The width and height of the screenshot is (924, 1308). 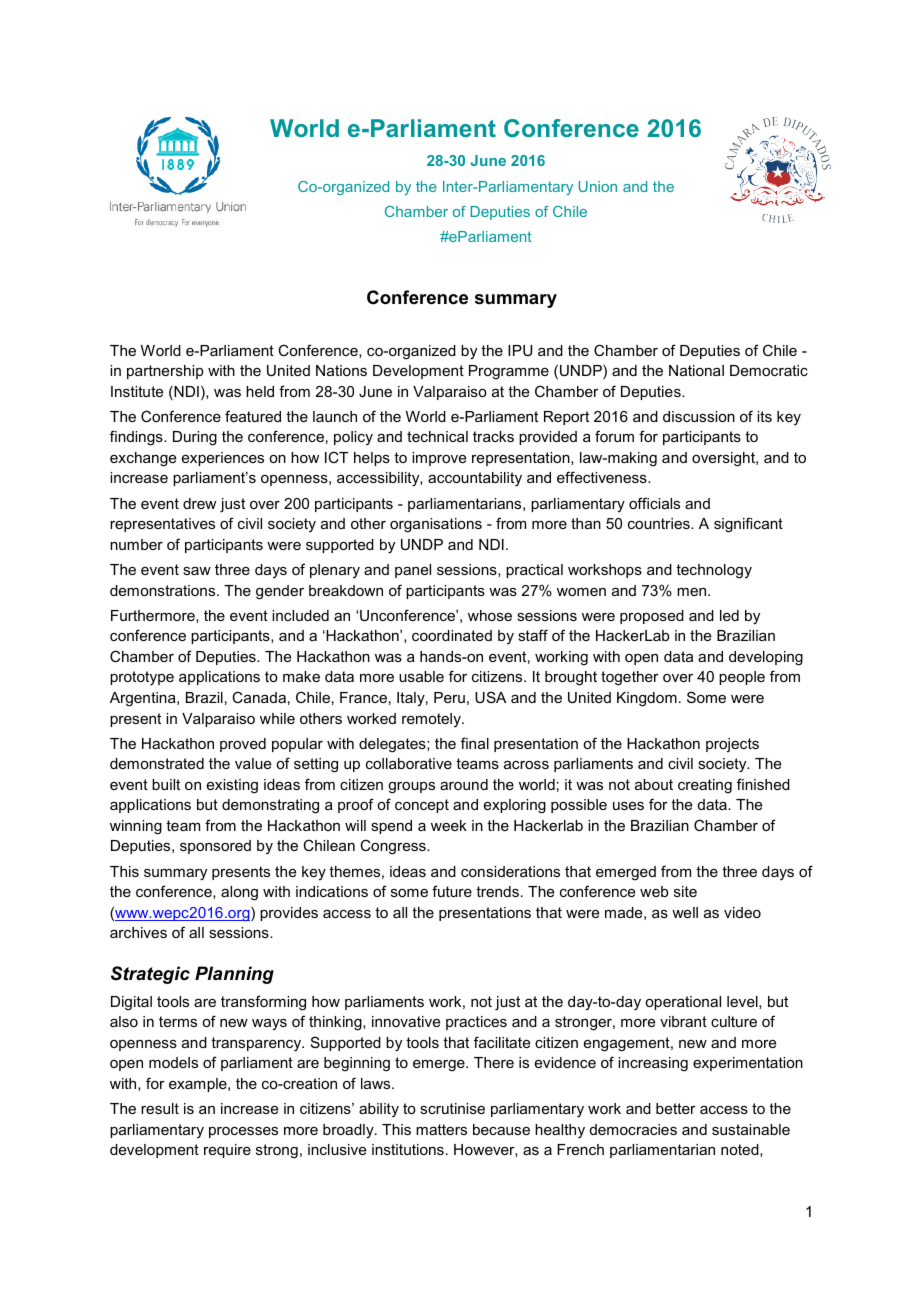 What do you see at coordinates (165, 372) in the screenshot?
I see `partnership` at bounding box center [165, 372].
